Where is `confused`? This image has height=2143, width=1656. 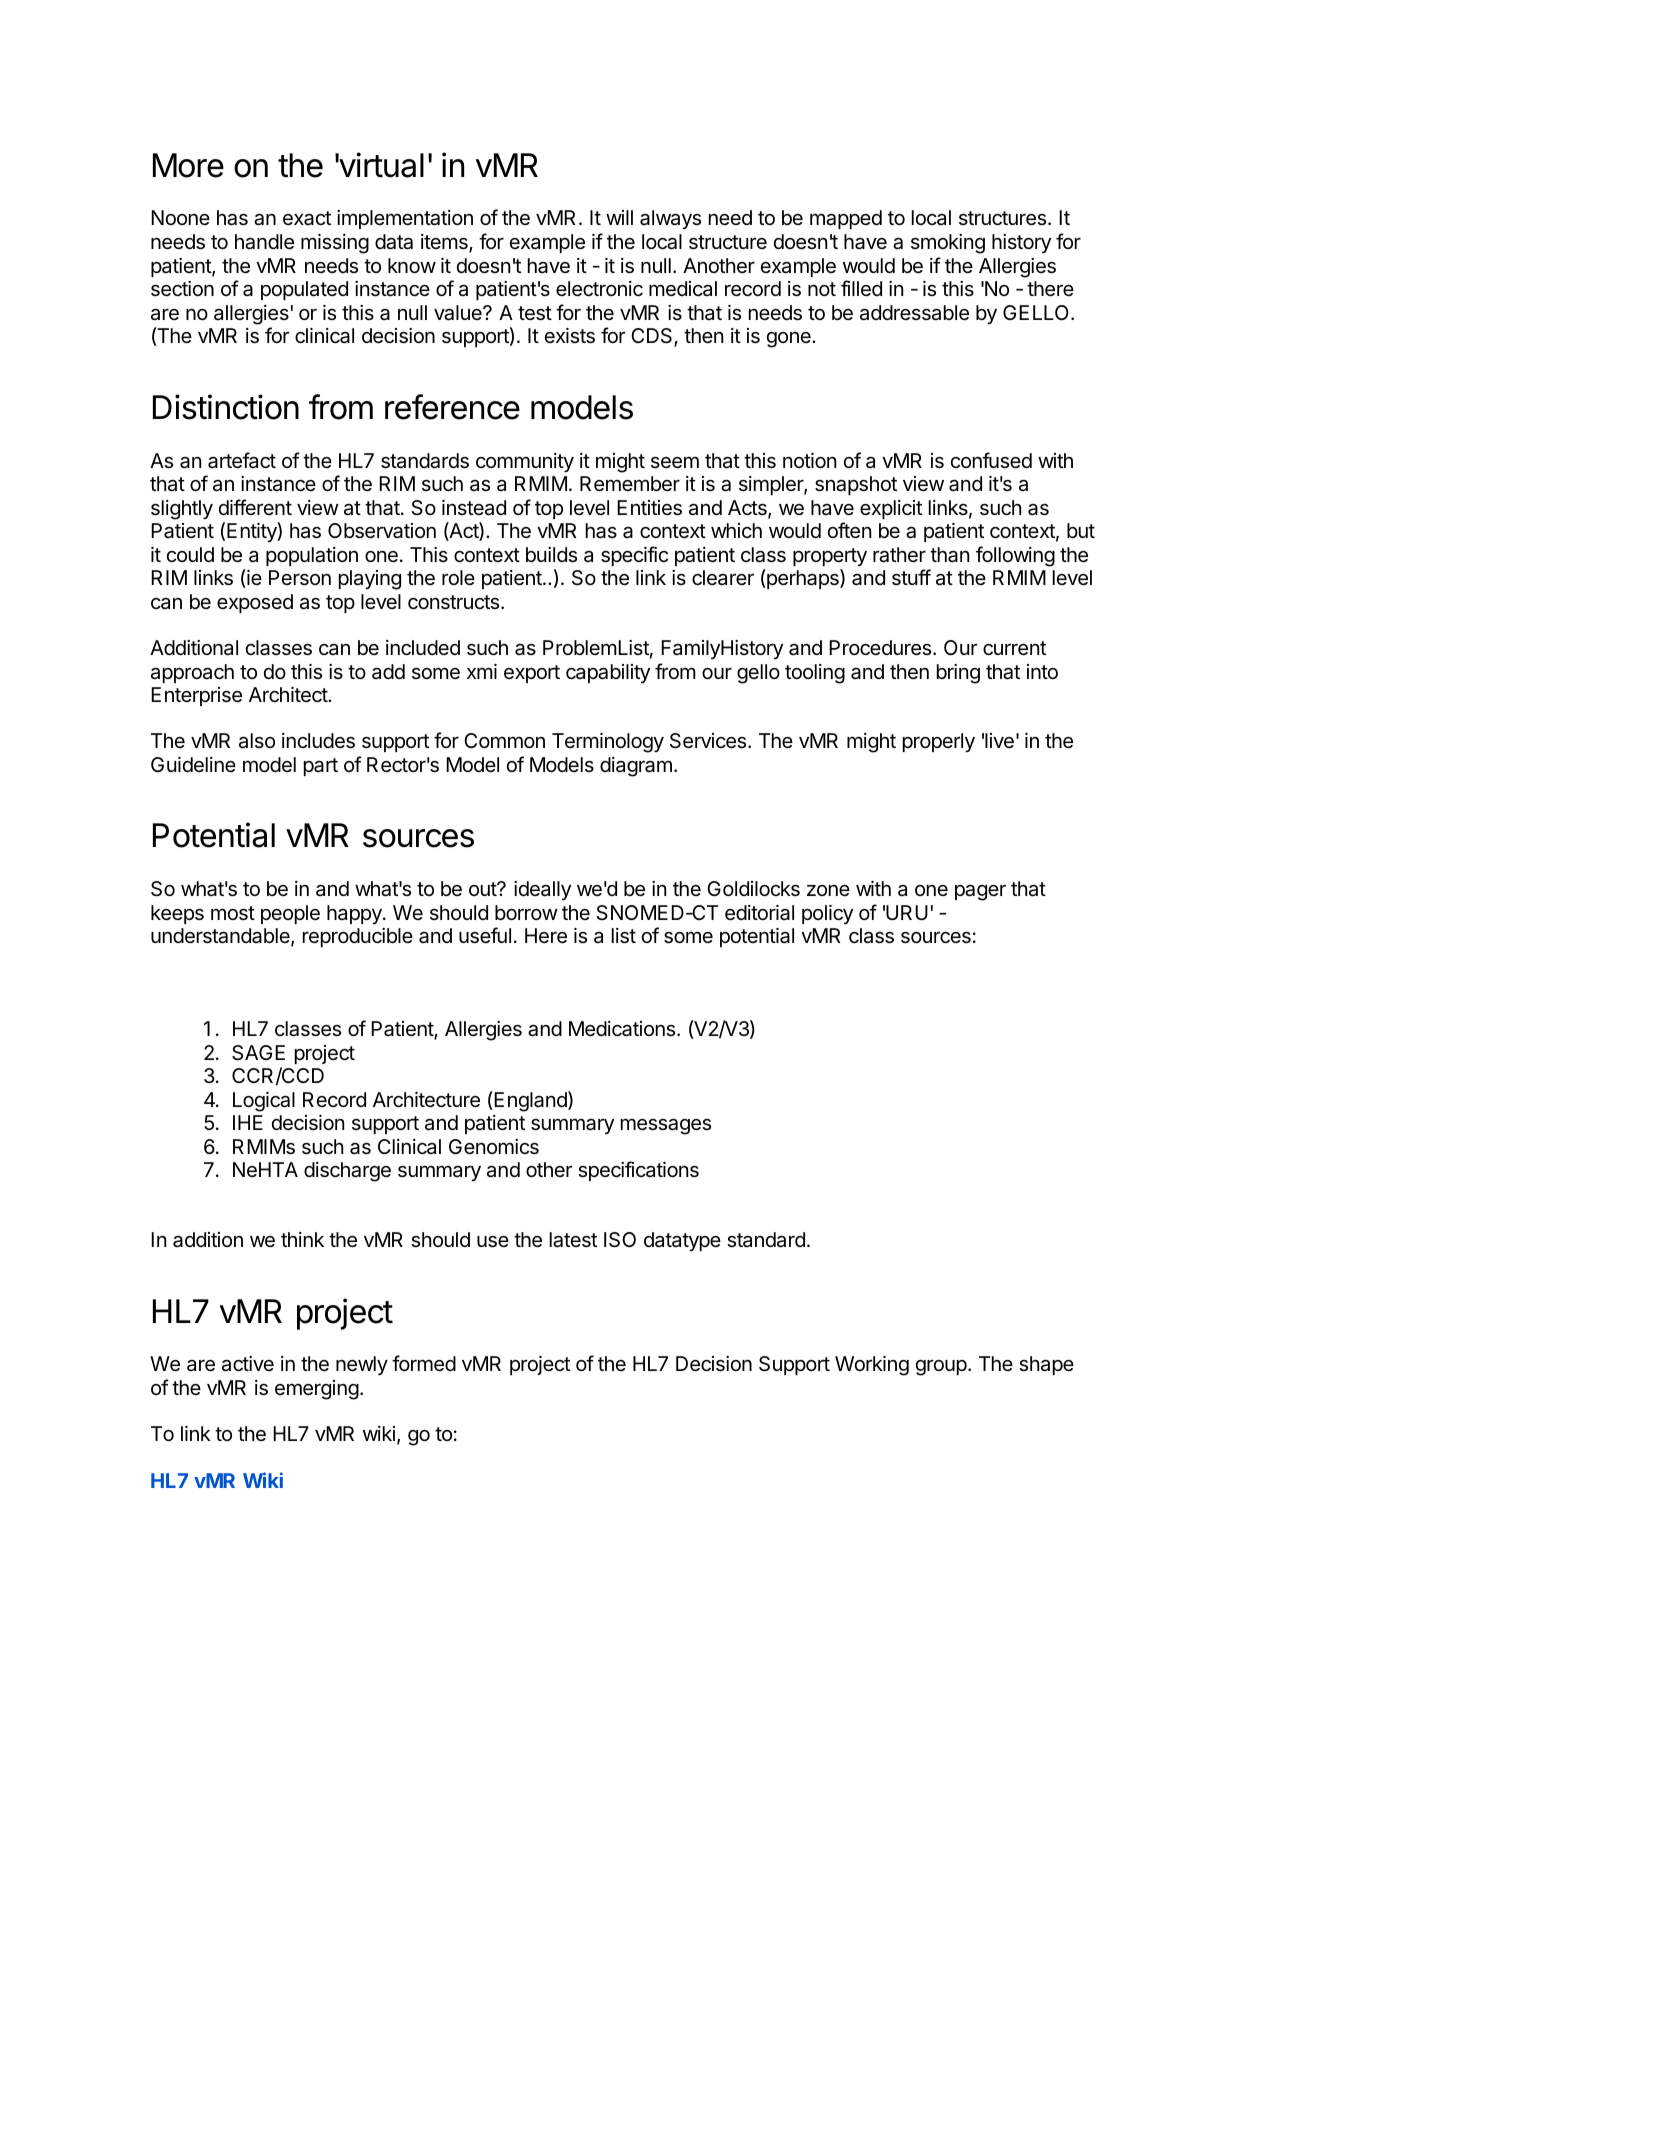 confused is located at coordinates (991, 460).
